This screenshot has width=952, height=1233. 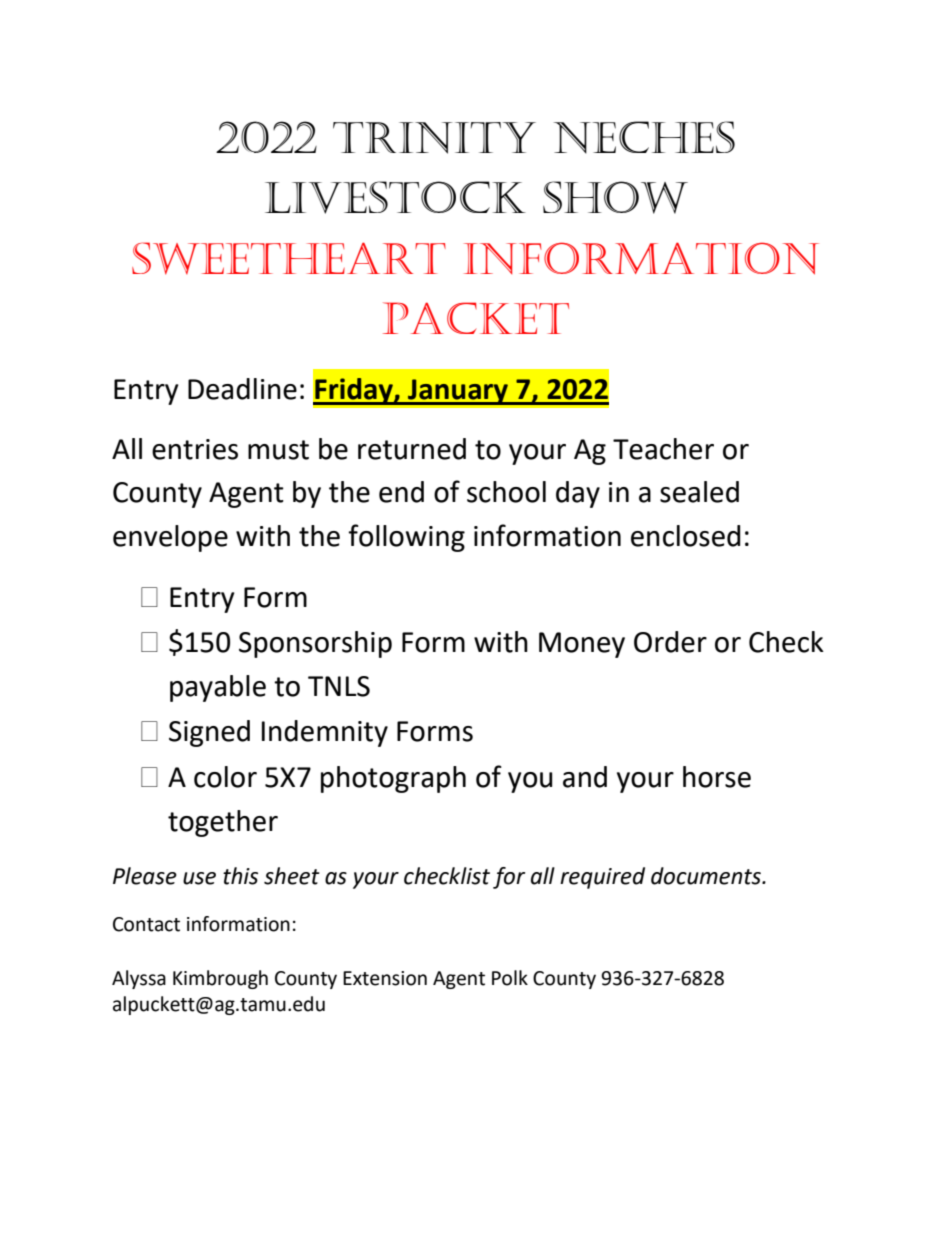 I want to click on Extension, so click(x=385, y=978).
